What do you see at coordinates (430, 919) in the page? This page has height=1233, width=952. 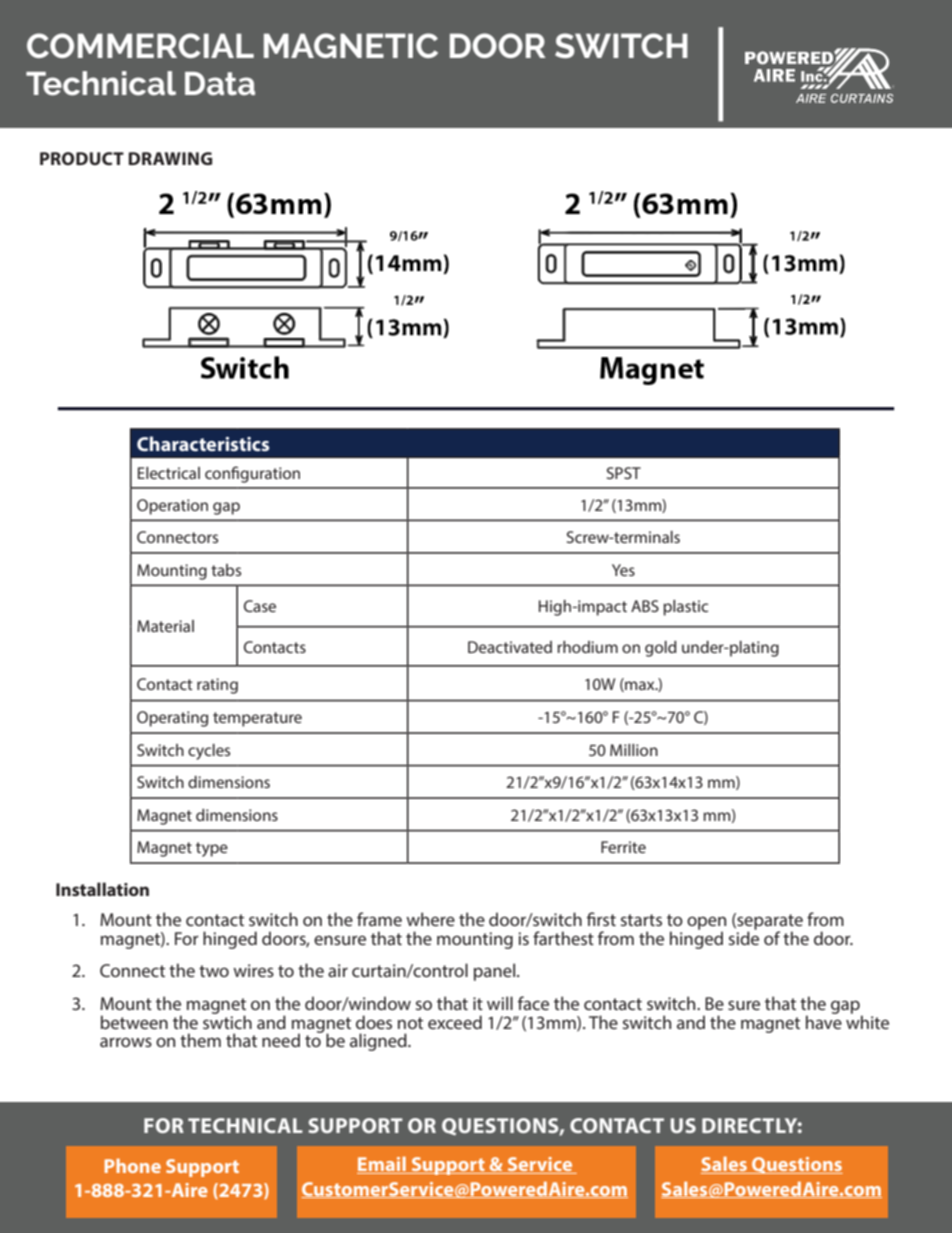 I see `where` at bounding box center [430, 919].
